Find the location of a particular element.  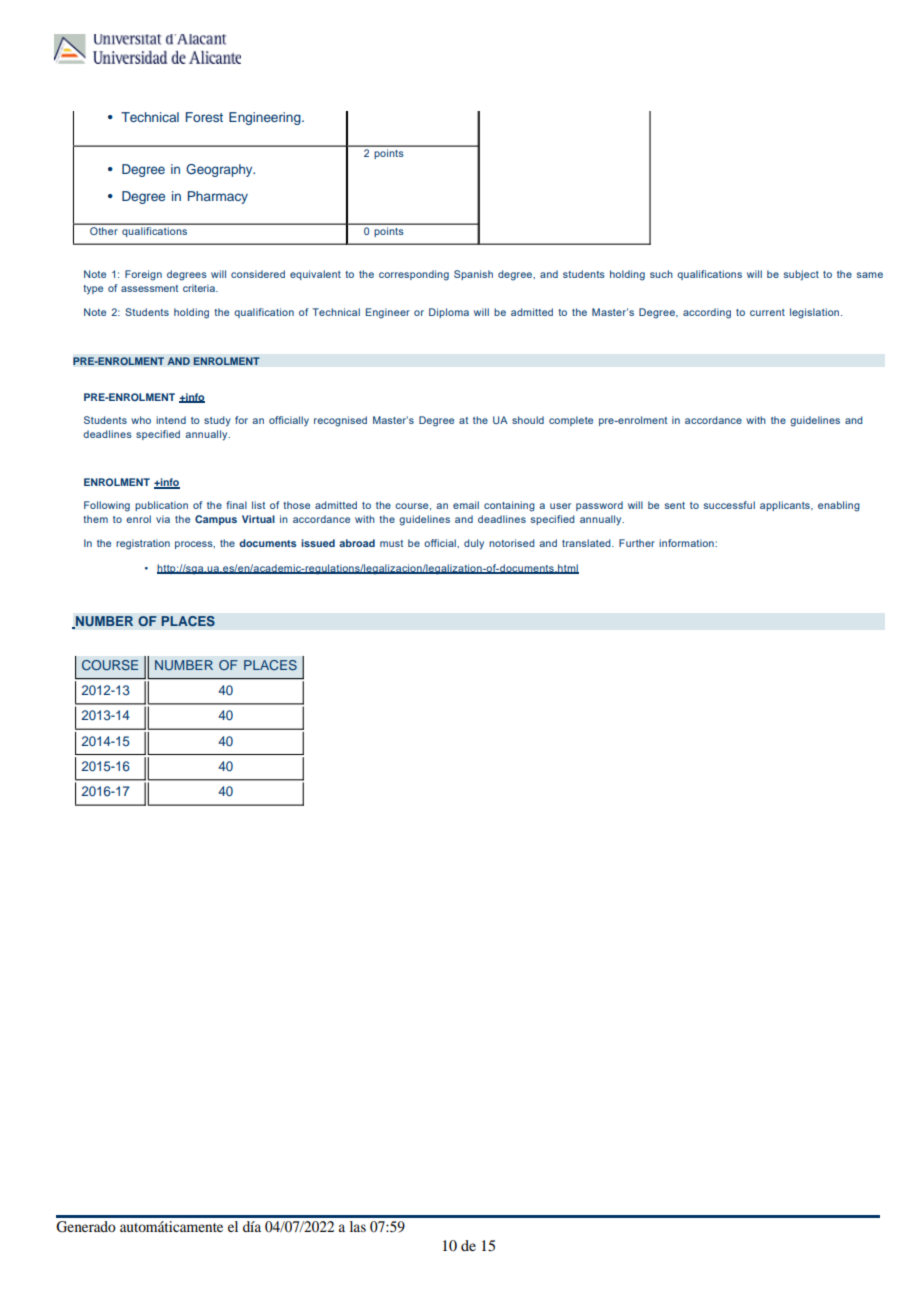

intend is located at coordinates (171, 420).
